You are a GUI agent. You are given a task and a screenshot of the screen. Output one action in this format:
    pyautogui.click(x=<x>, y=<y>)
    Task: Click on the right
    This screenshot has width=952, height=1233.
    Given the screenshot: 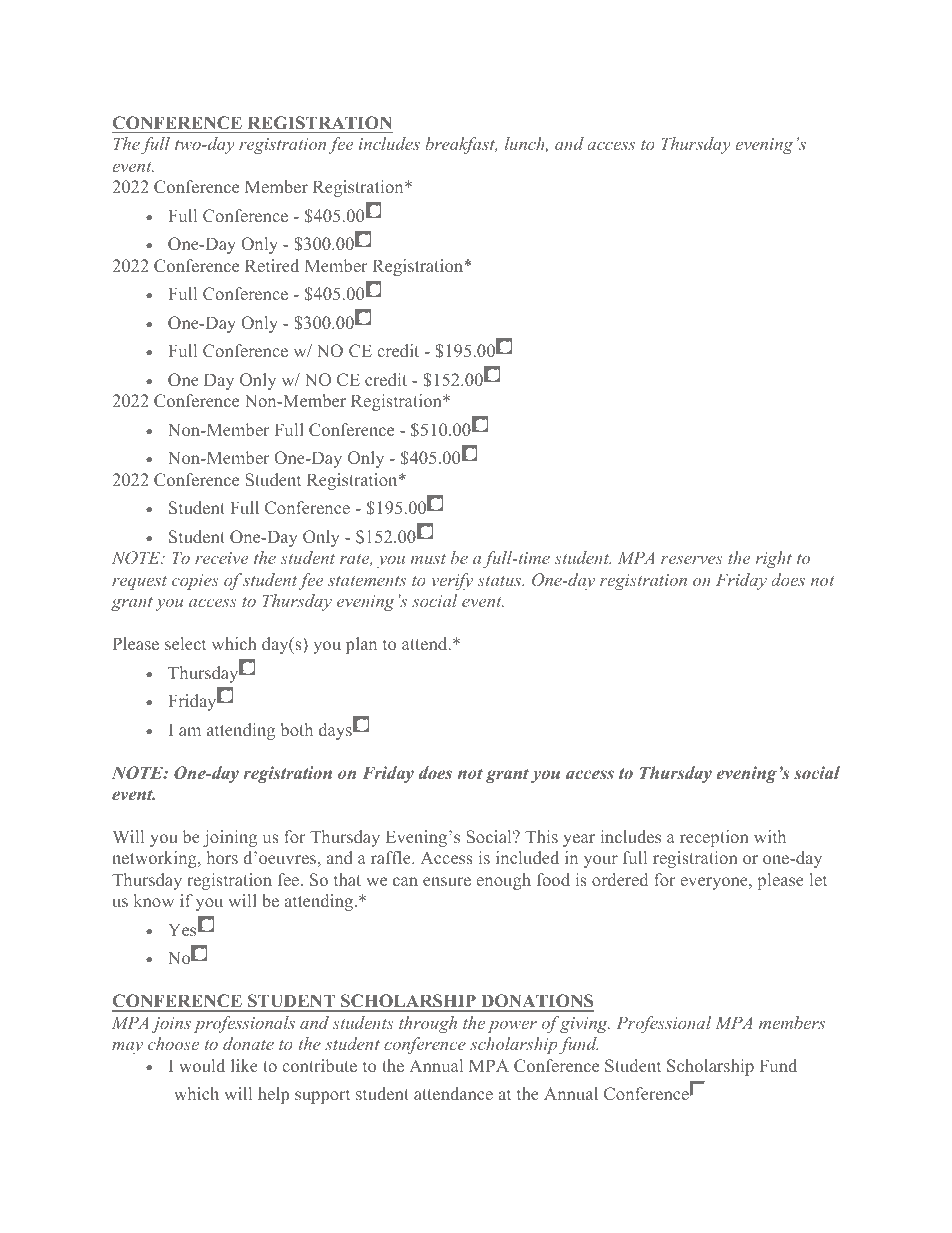 What is the action you would take?
    pyautogui.click(x=774, y=559)
